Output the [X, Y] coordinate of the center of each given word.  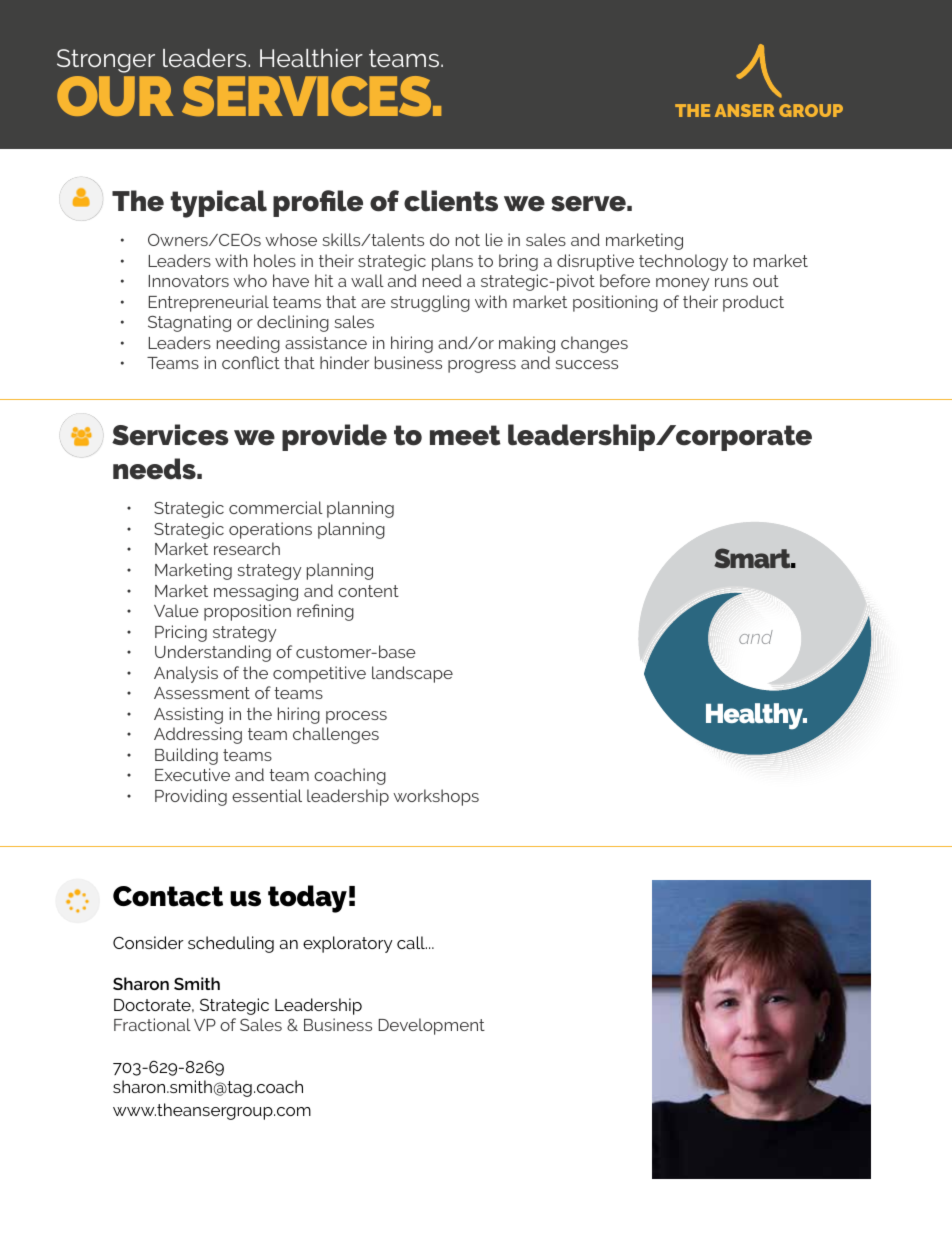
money [682, 284]
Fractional [152, 1024]
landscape [412, 674]
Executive [192, 774]
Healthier [311, 58]
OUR [115, 96]
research [247, 548]
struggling [430, 303]
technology [683, 262]
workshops [436, 797]
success [586, 364]
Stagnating [189, 323]
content [368, 591]
